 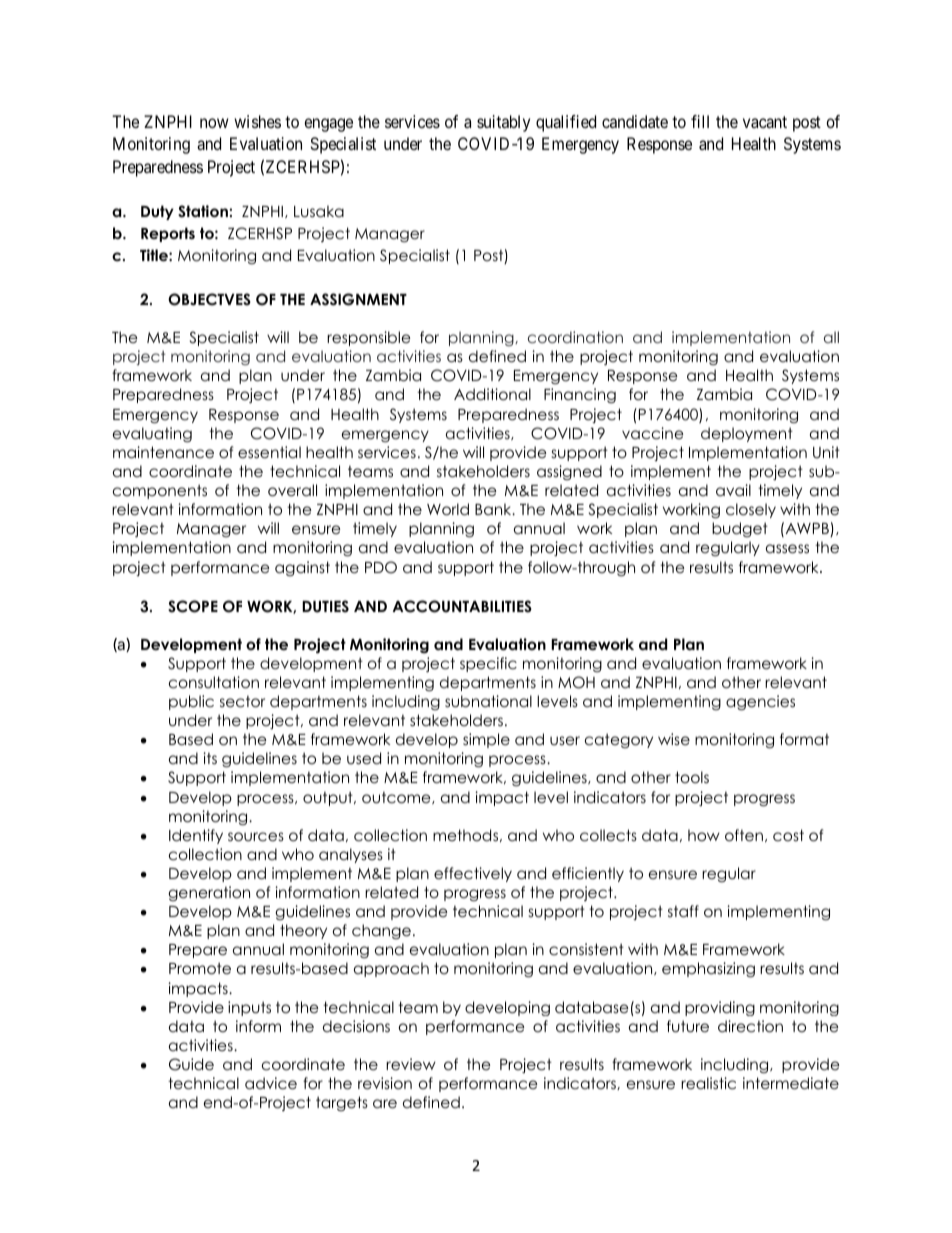 What do you see at coordinates (214, 123) in the document?
I see `now` at bounding box center [214, 123].
